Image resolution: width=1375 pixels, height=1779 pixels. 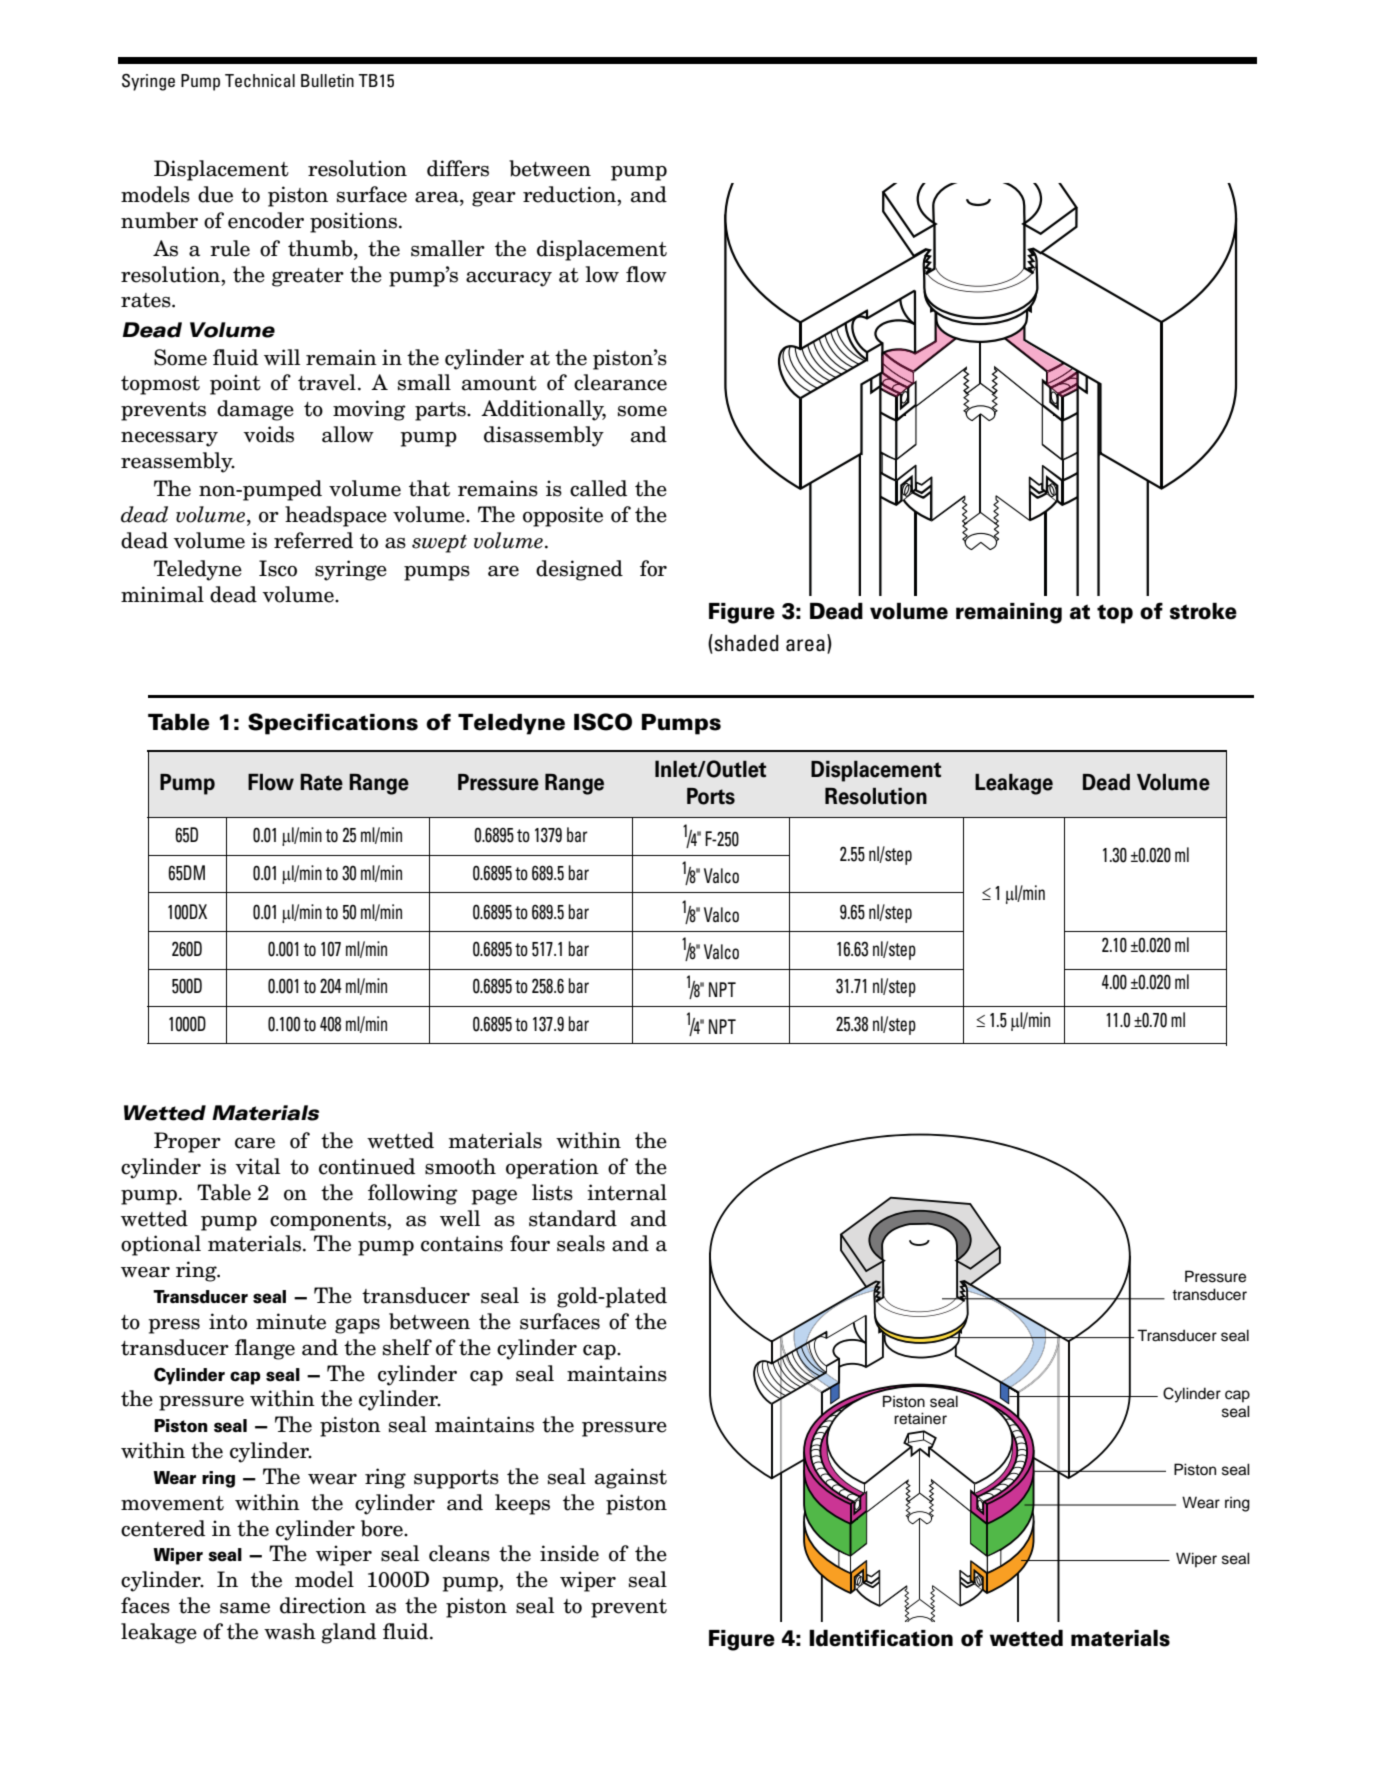 I want to click on retainer, so click(x=920, y=1418).
